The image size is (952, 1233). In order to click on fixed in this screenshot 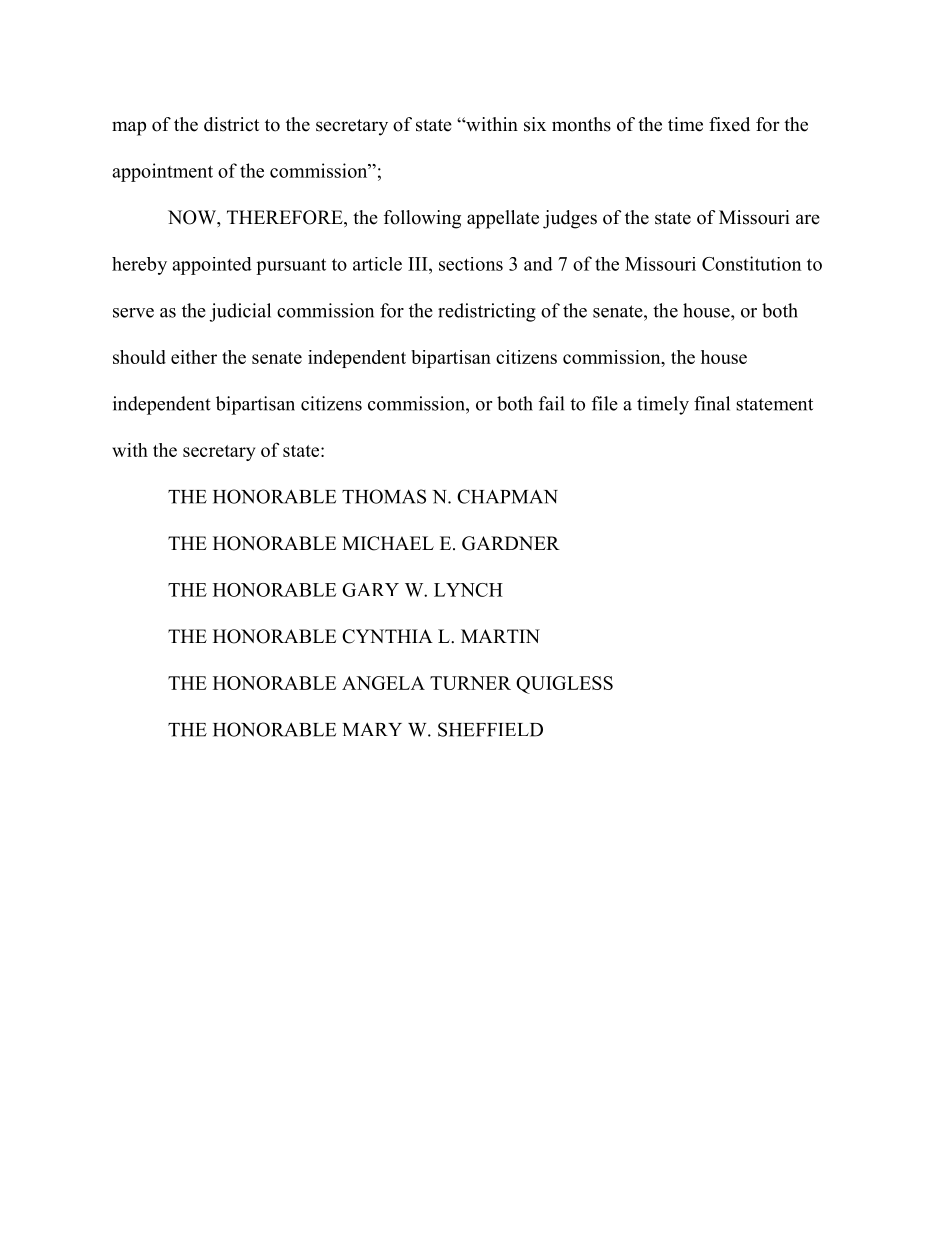, I will do `click(729, 124)`.
